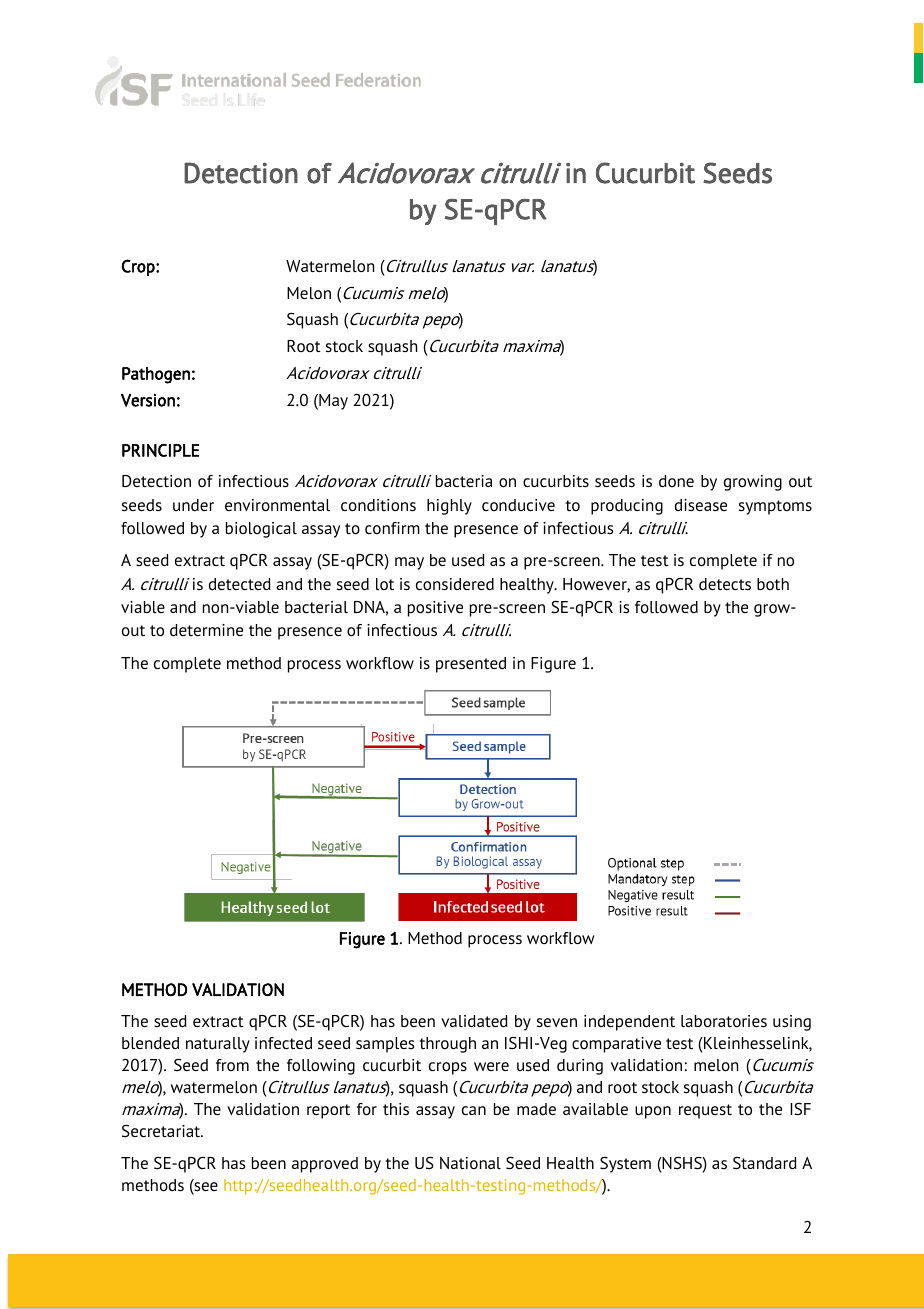 The height and width of the document is (1309, 924). Describe the element at coordinates (471, 665) in the document. I see `presented` at that location.
